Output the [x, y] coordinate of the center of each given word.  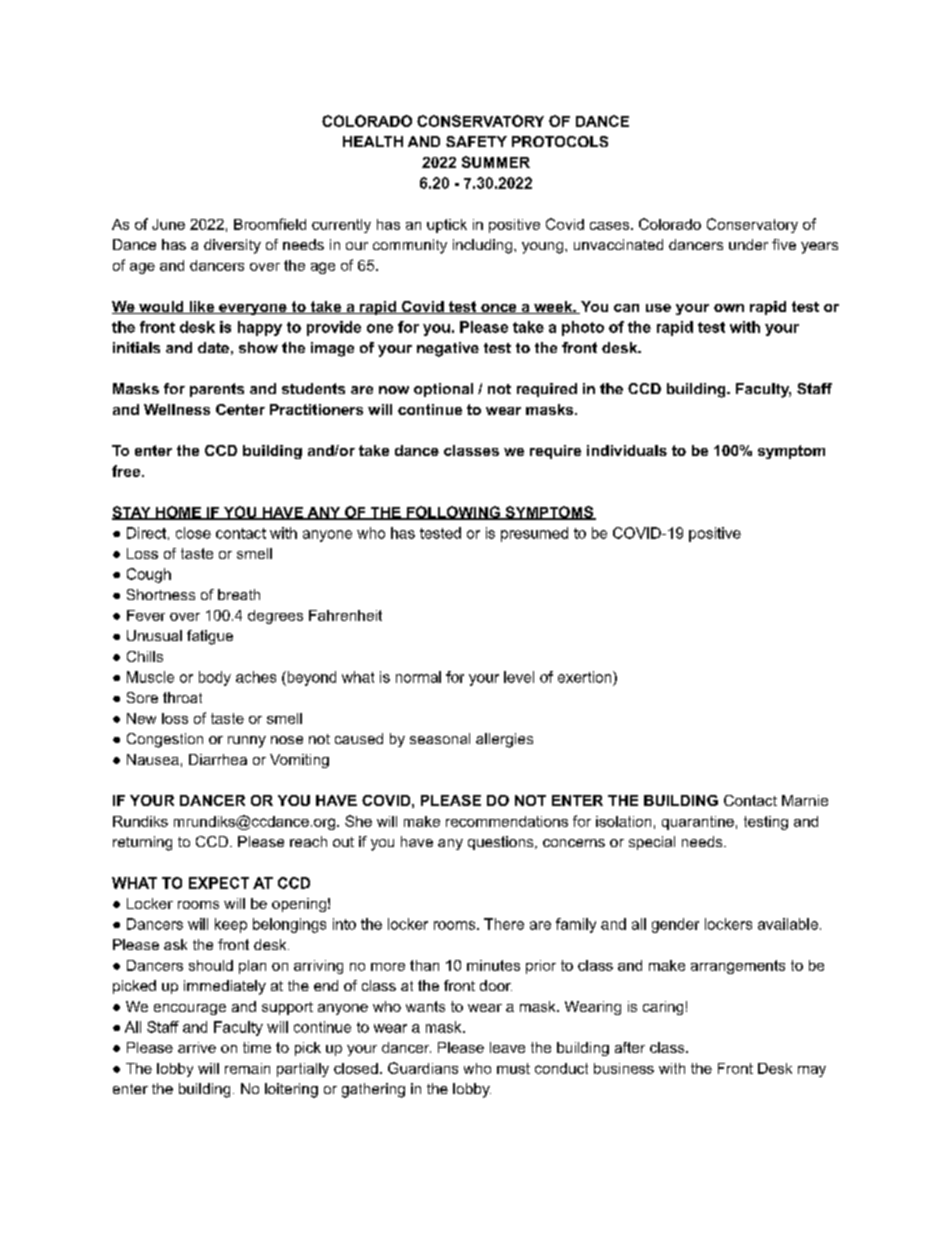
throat [182, 697]
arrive [197, 1047]
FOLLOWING [453, 513]
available [788, 924]
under [748, 244]
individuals [627, 450]
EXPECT [219, 883]
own [729, 308]
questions [502, 843]
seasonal [440, 738]
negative [448, 349]
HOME [178, 513]
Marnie [805, 800]
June [168, 224]
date [213, 347]
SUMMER [496, 162]
